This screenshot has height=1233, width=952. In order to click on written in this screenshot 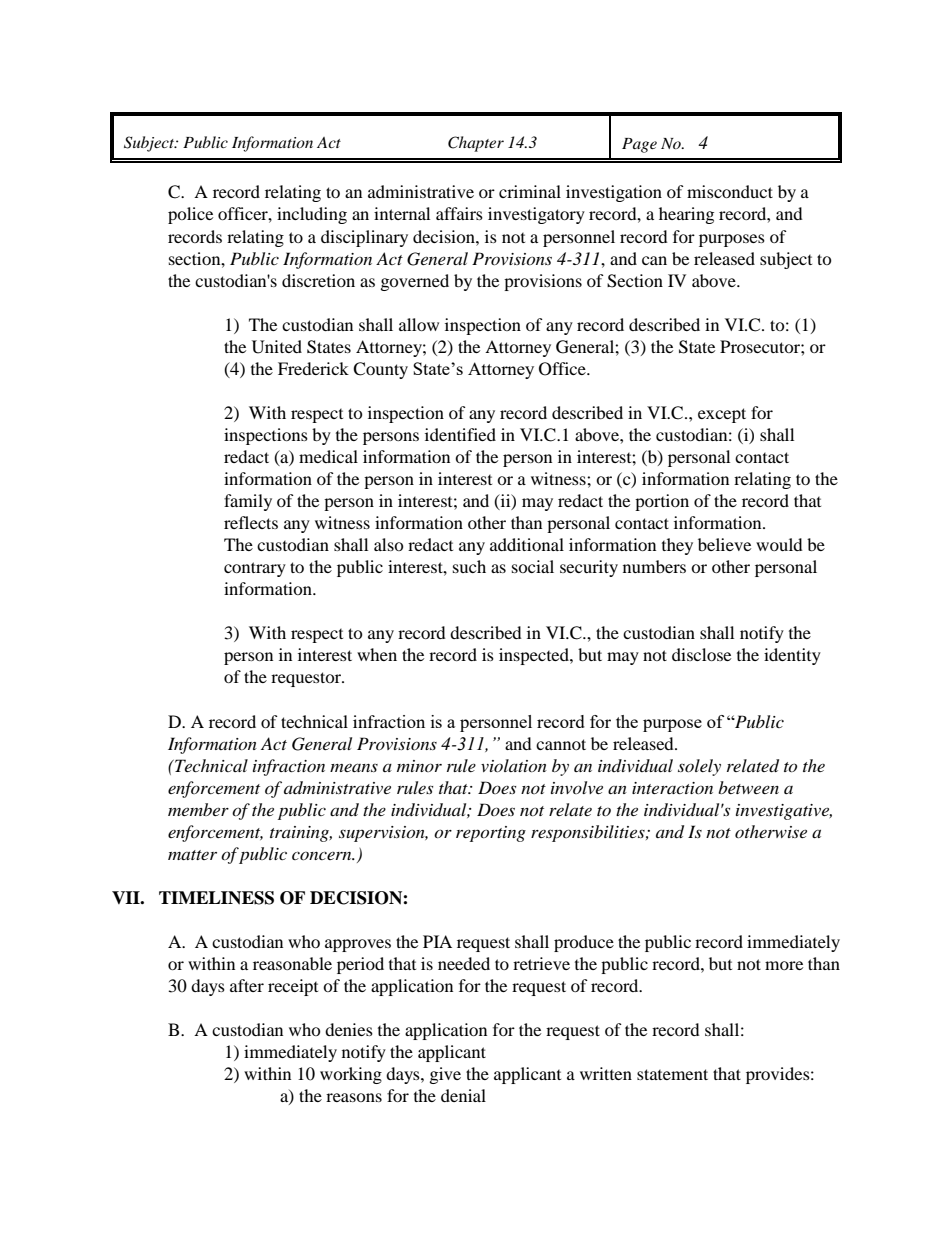, I will do `click(606, 1073)`.
